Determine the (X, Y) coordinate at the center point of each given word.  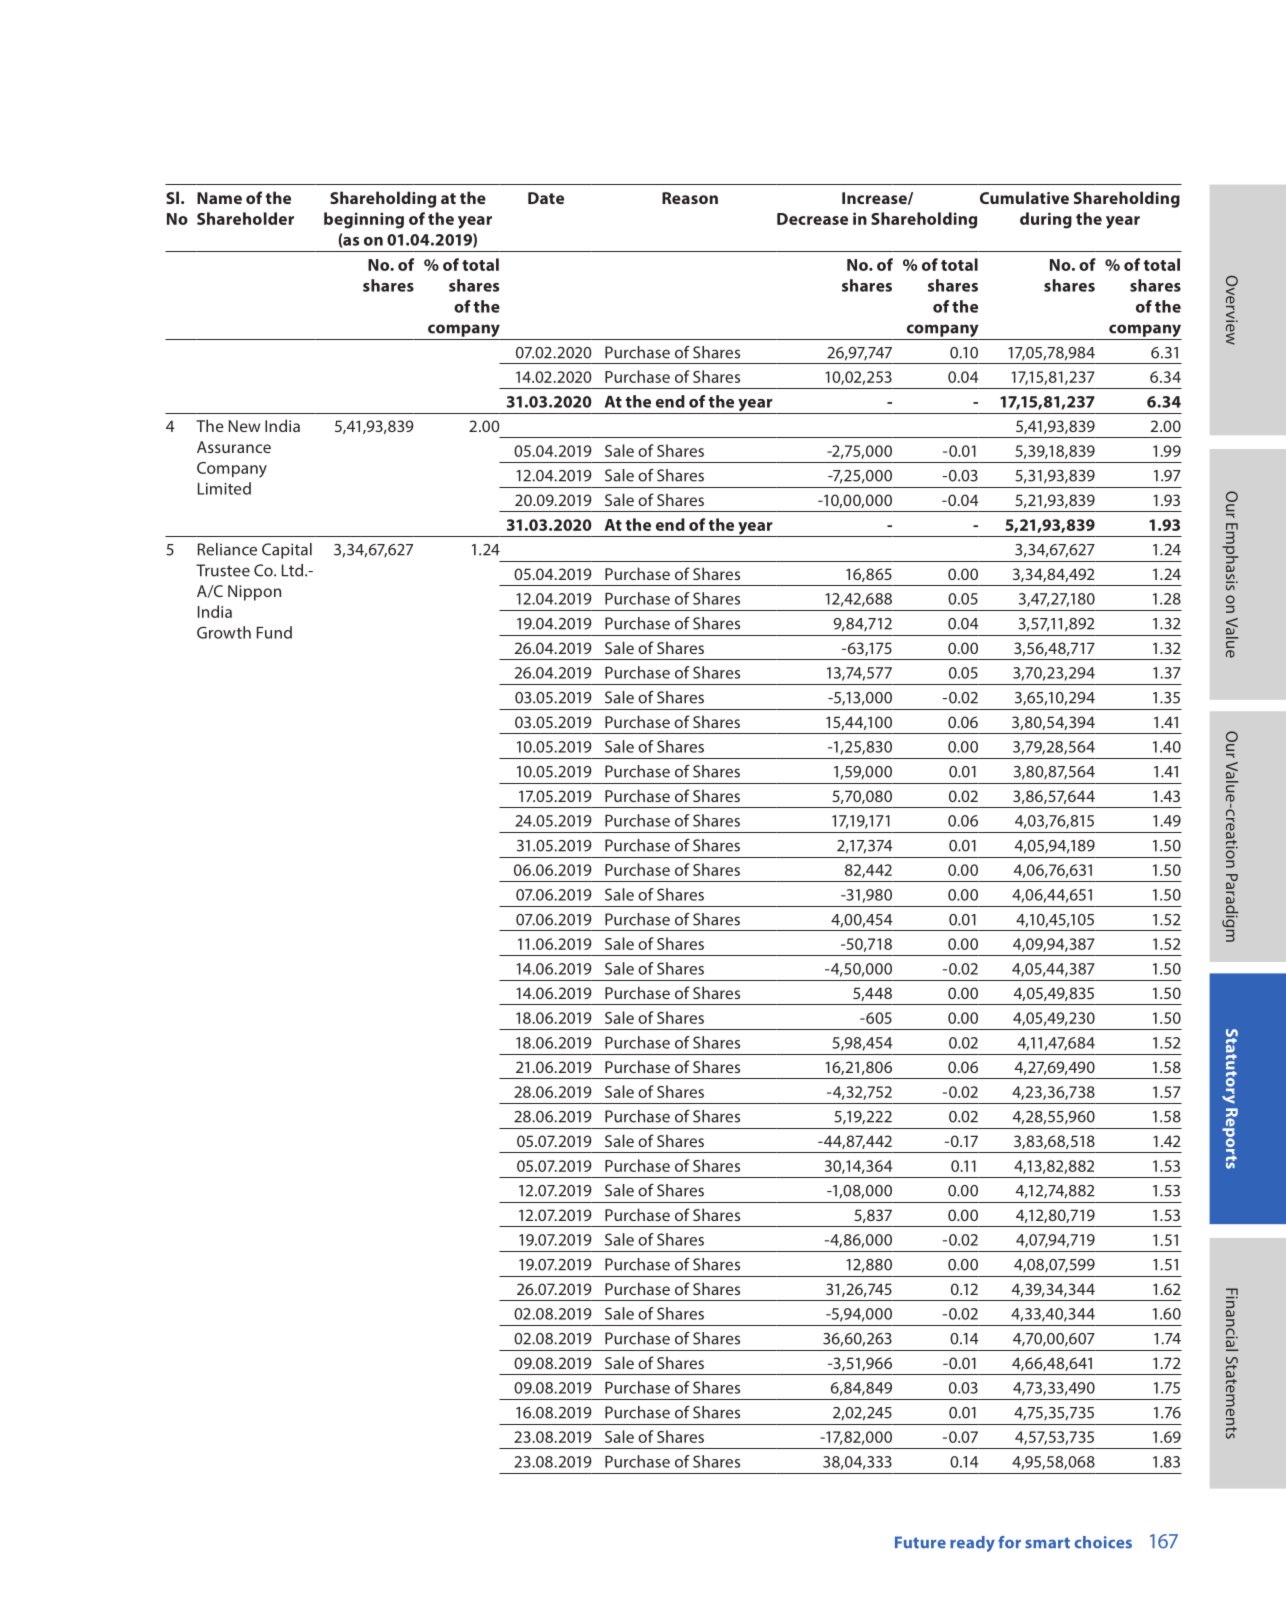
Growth (224, 632)
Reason (690, 198)
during (1046, 220)
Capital (287, 551)
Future (920, 1542)
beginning (364, 220)
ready (972, 1544)
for (1009, 1542)
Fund (274, 632)
